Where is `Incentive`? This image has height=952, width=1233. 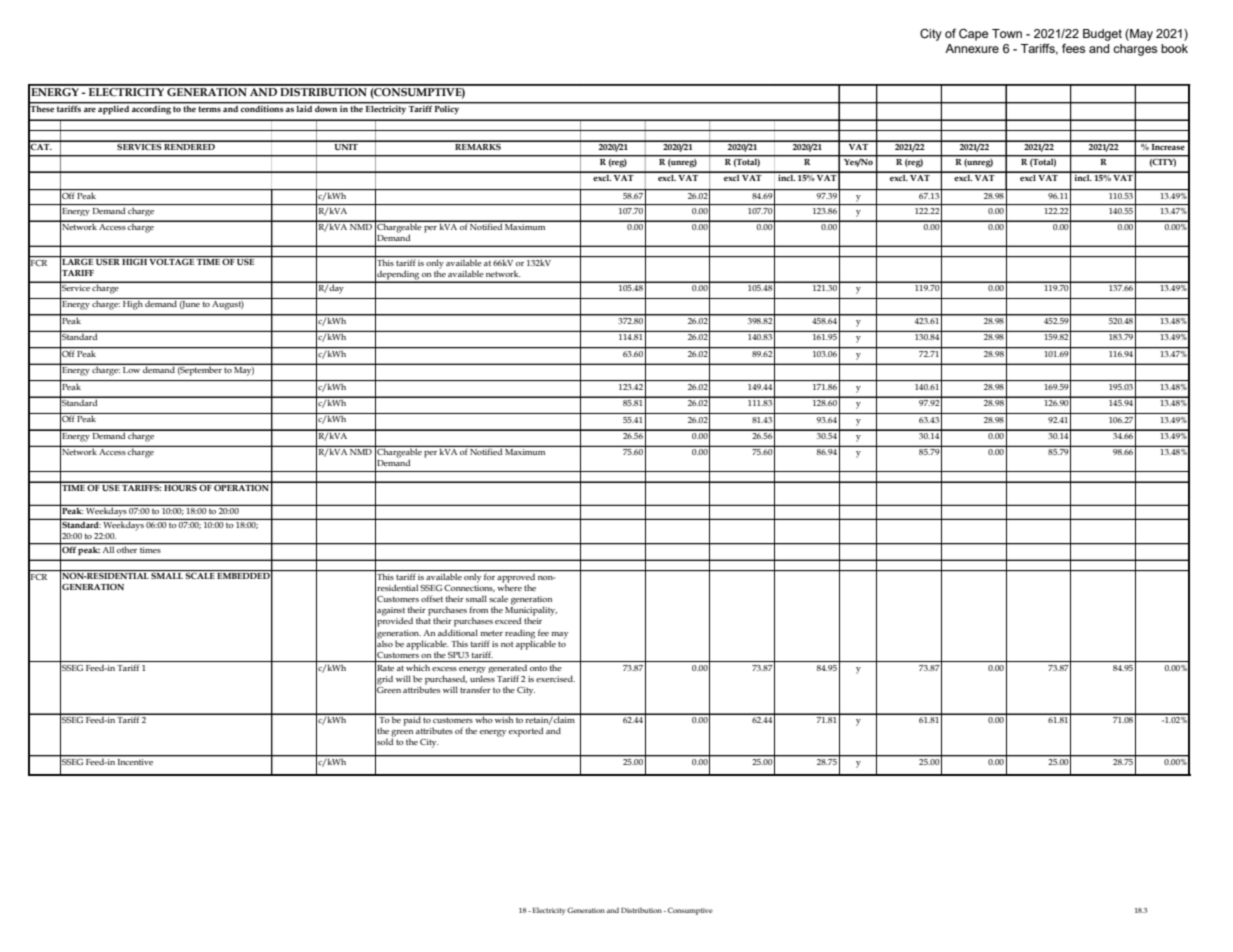 Incentive is located at coordinates (136, 760).
